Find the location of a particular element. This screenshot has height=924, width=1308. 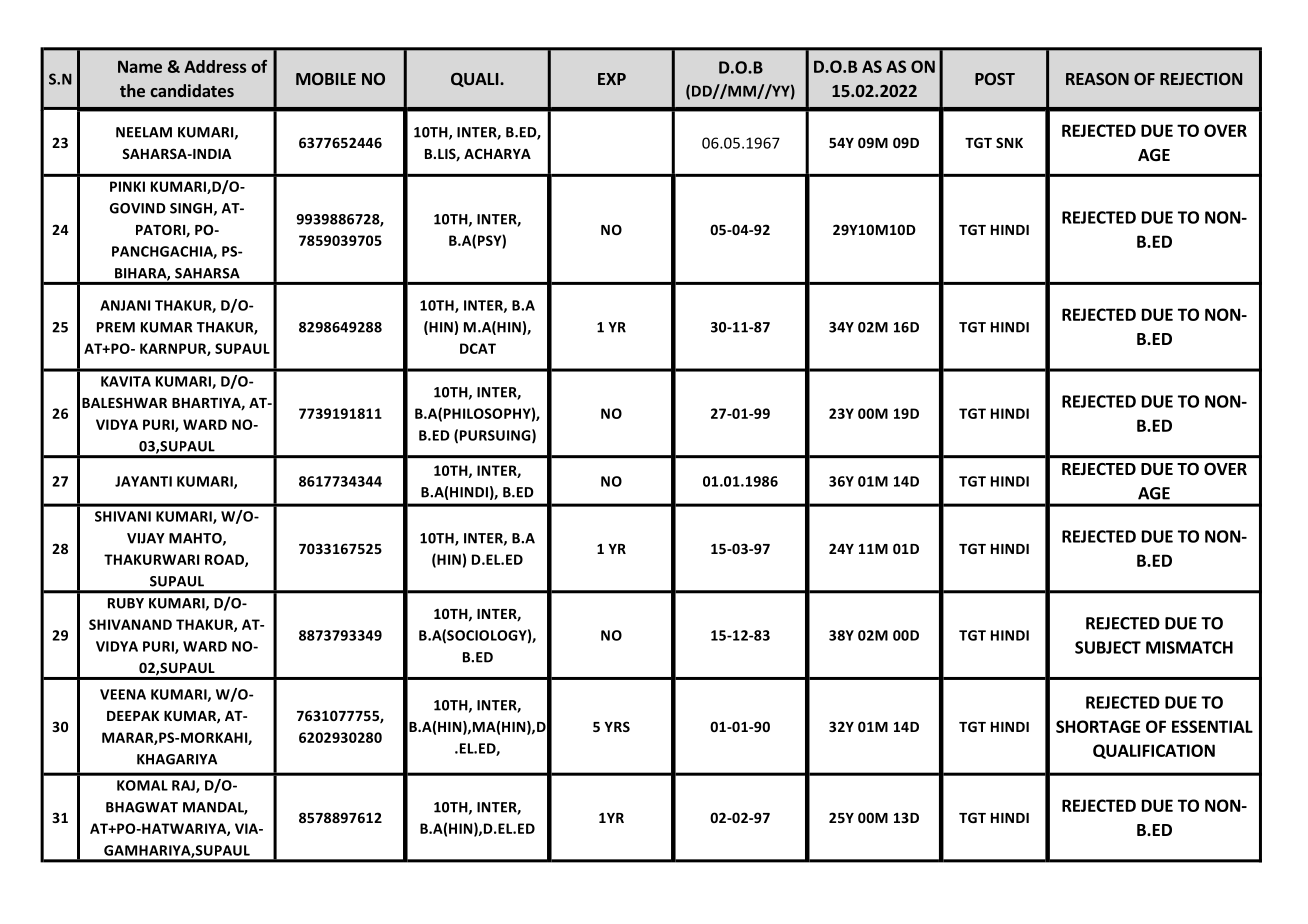

RAJ is located at coordinates (184, 786).
